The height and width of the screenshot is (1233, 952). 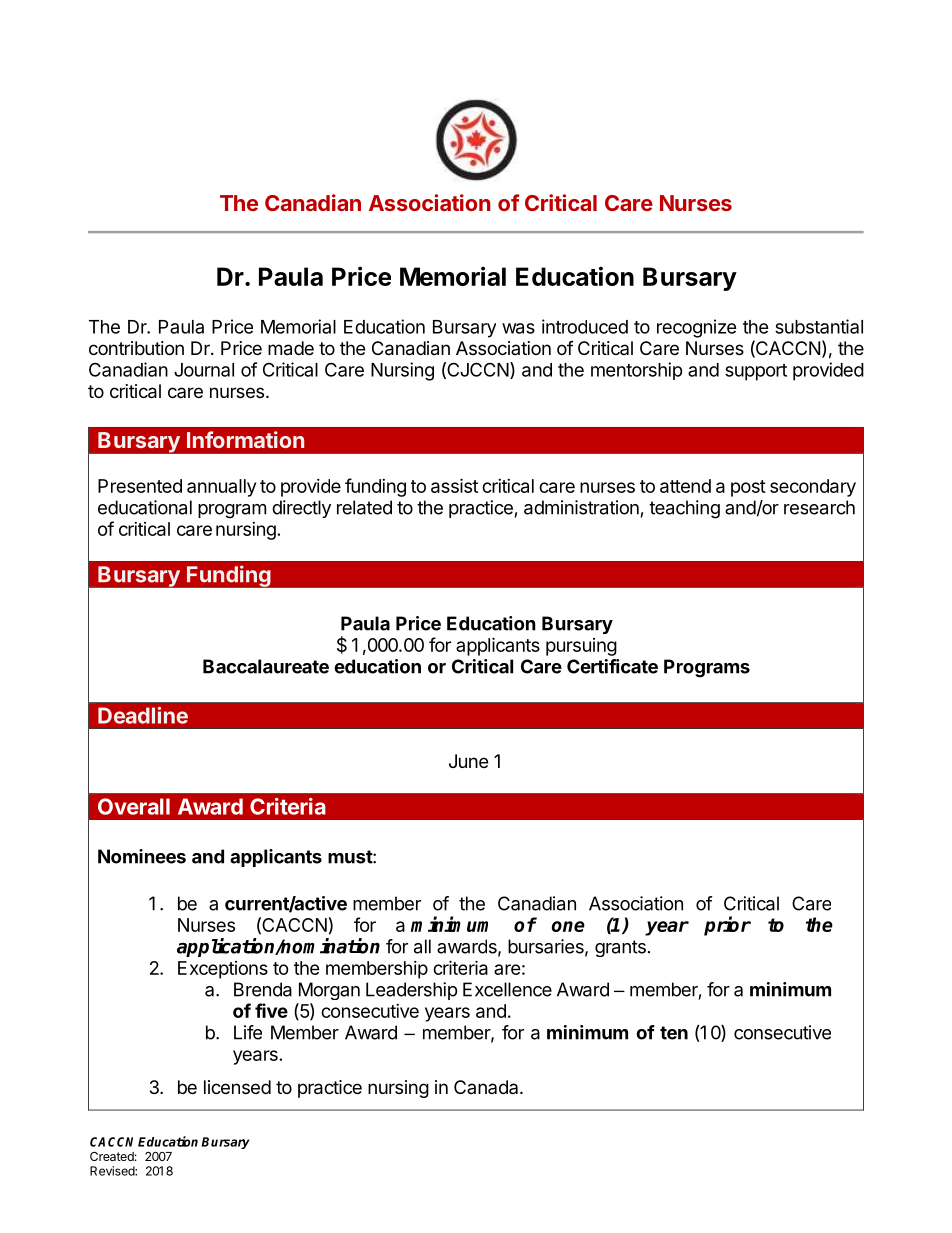 I want to click on Canada, so click(x=487, y=1087).
